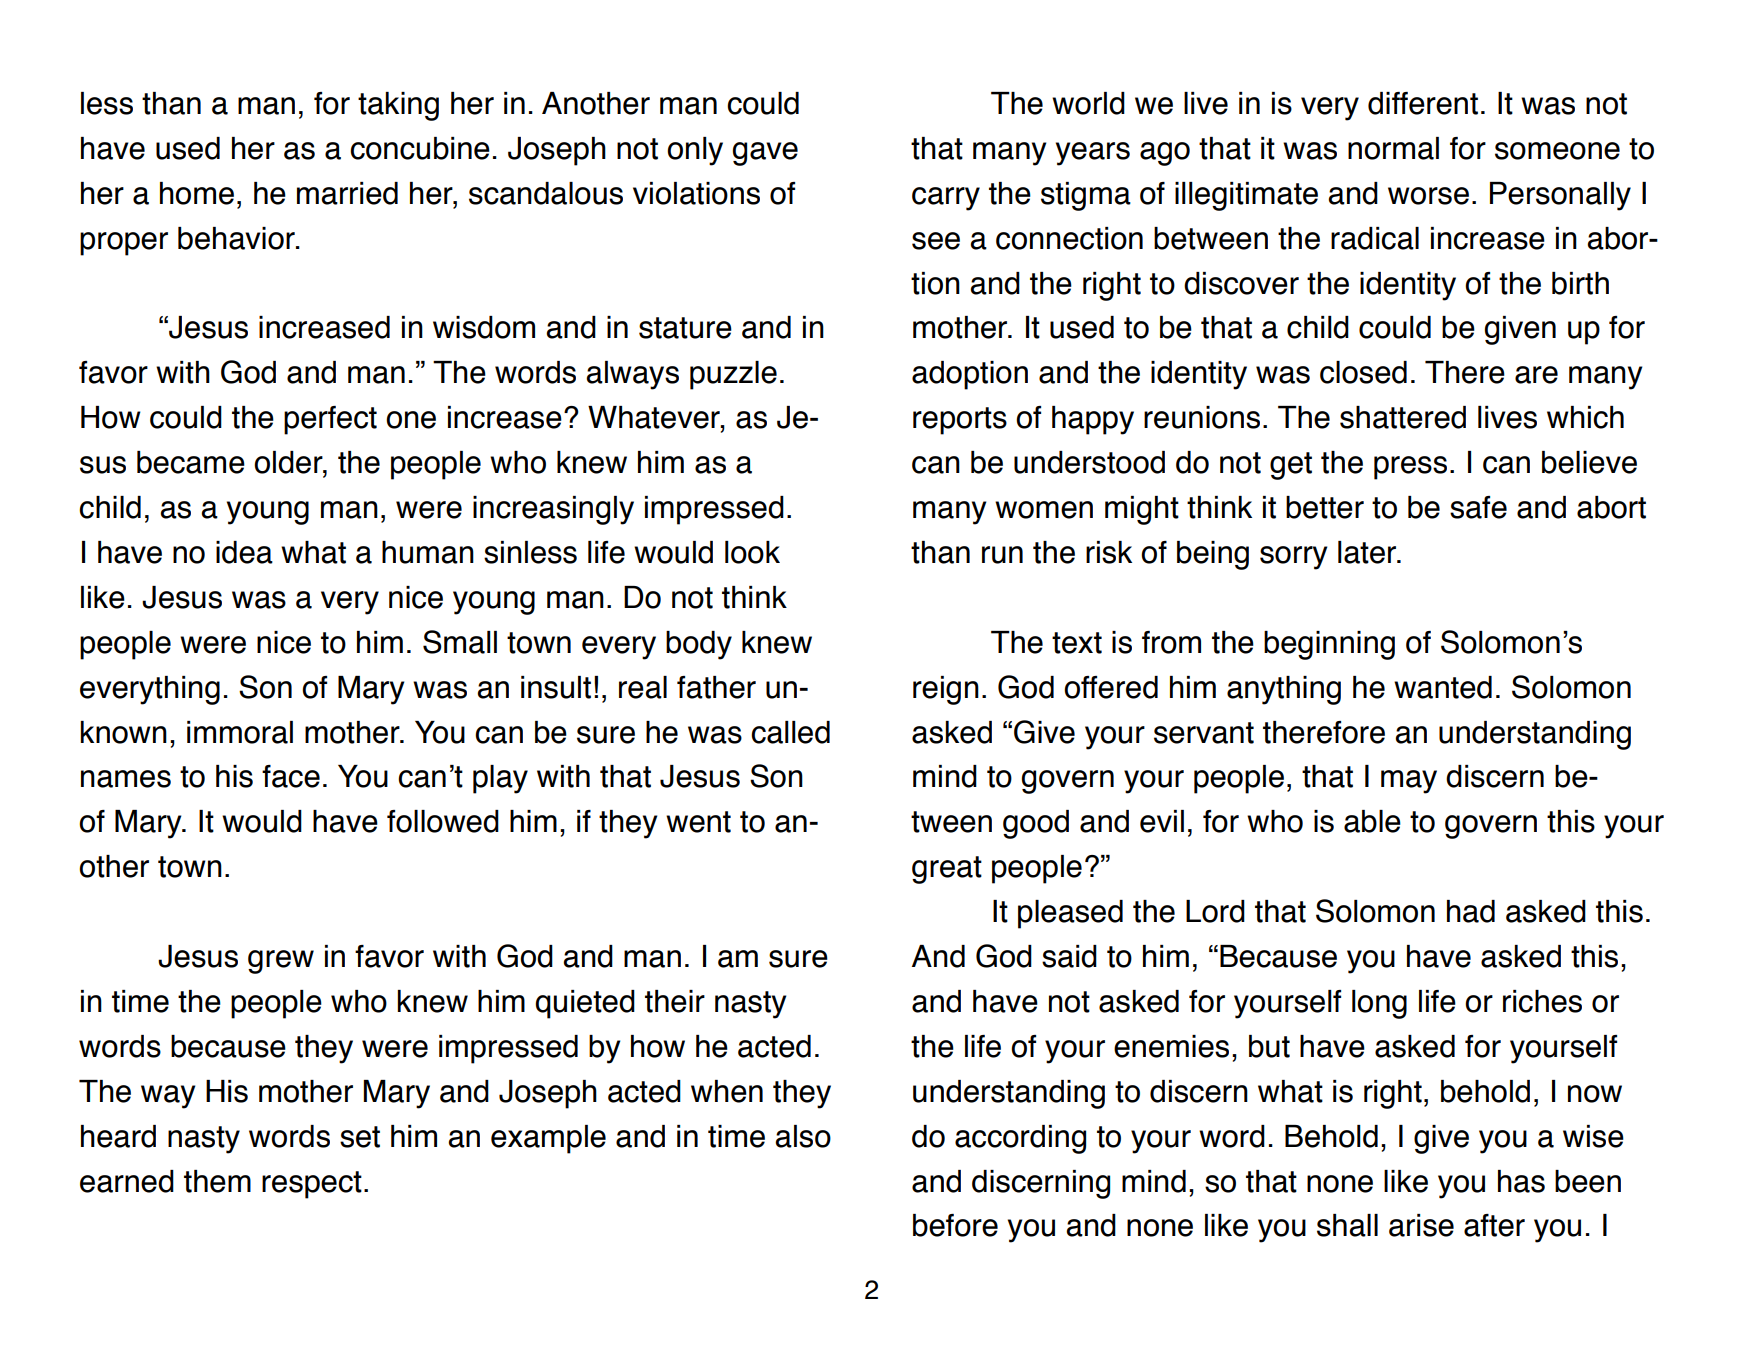  I want to click on before, so click(955, 1225).
